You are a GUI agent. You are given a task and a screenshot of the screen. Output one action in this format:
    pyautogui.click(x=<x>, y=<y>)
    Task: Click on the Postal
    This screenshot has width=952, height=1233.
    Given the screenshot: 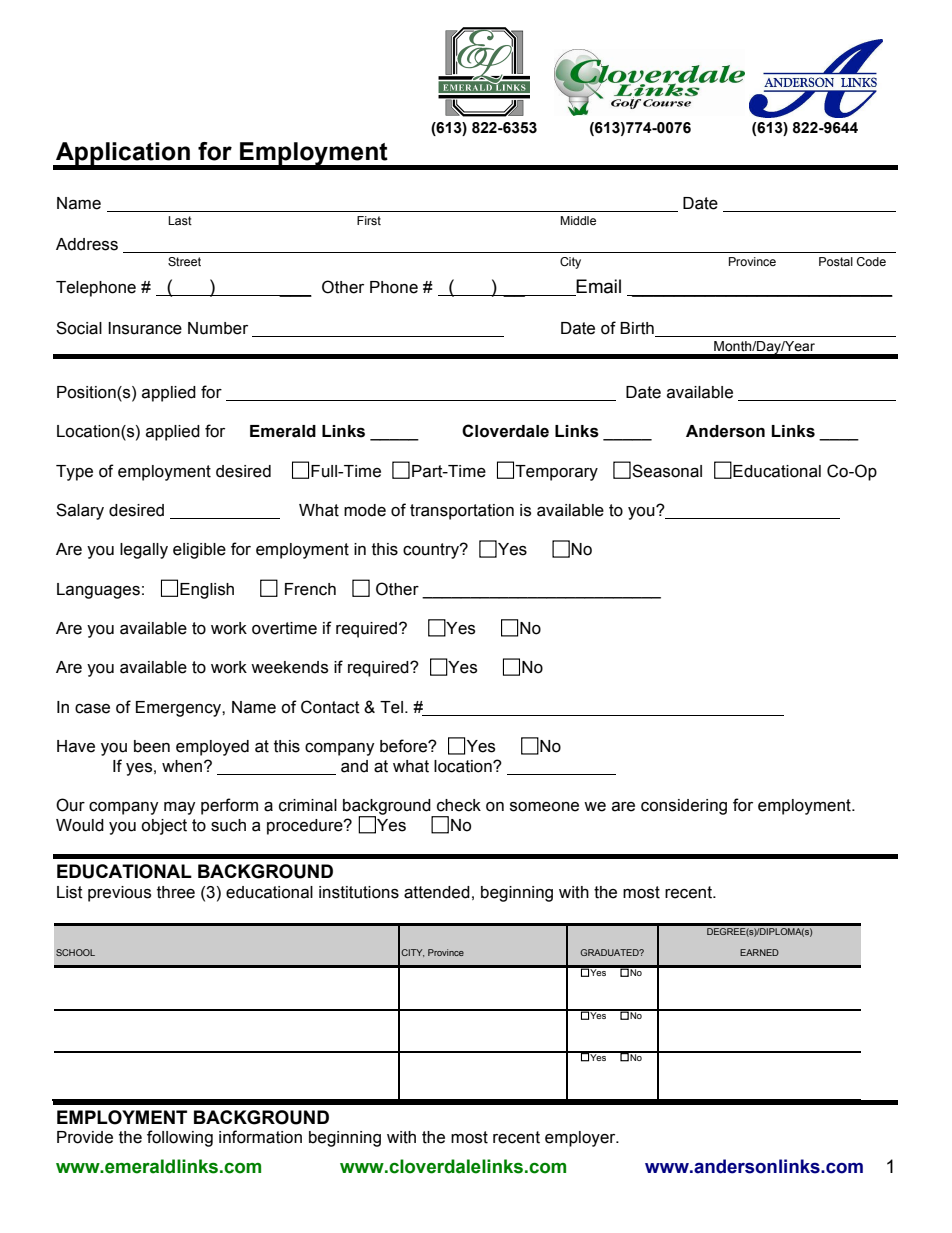 What is the action you would take?
    pyautogui.click(x=836, y=261)
